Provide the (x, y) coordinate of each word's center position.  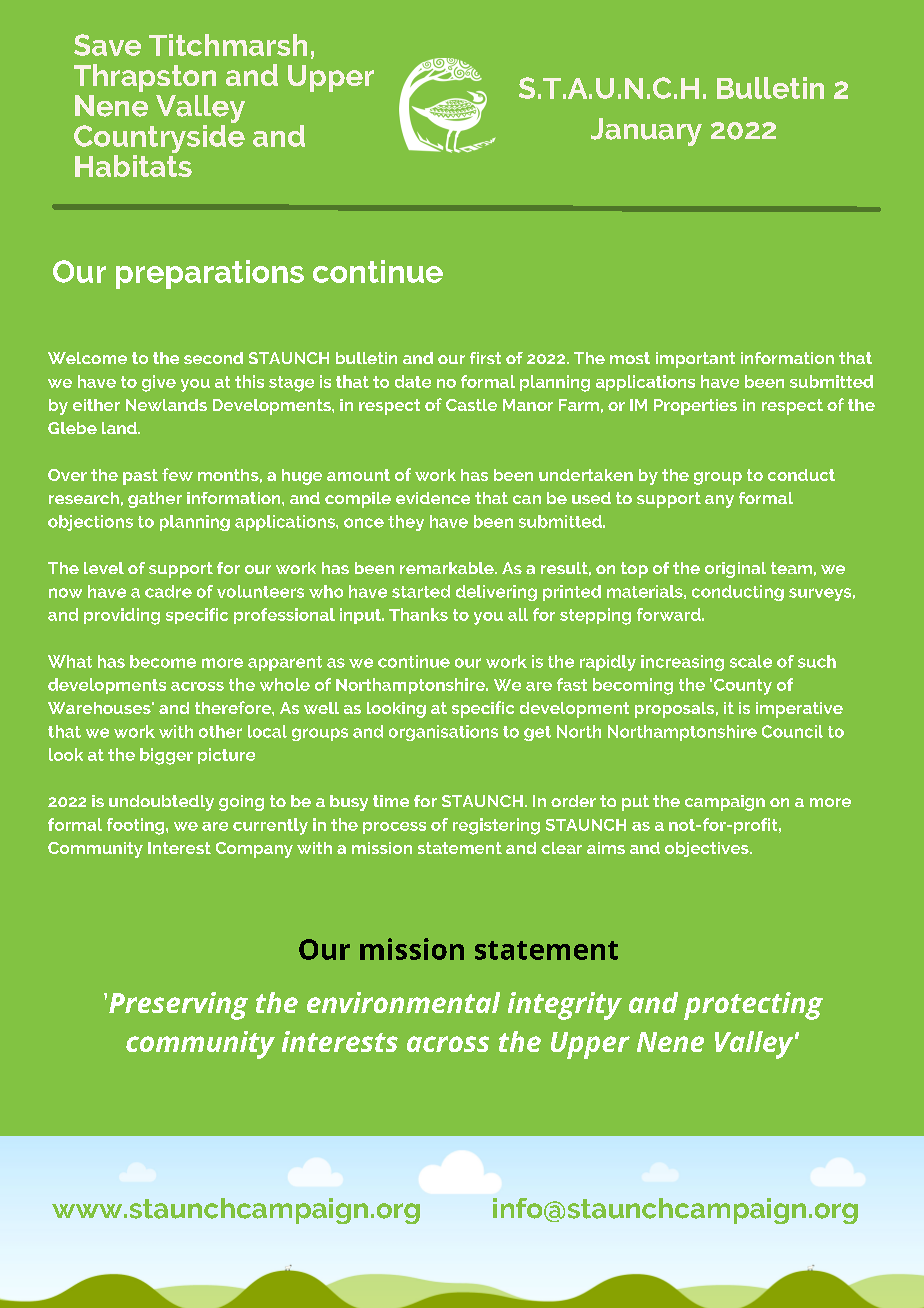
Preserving (178, 1006)
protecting (753, 1006)
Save (107, 45)
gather (155, 500)
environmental (403, 1002)
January (646, 132)
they (406, 523)
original (735, 570)
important (695, 360)
